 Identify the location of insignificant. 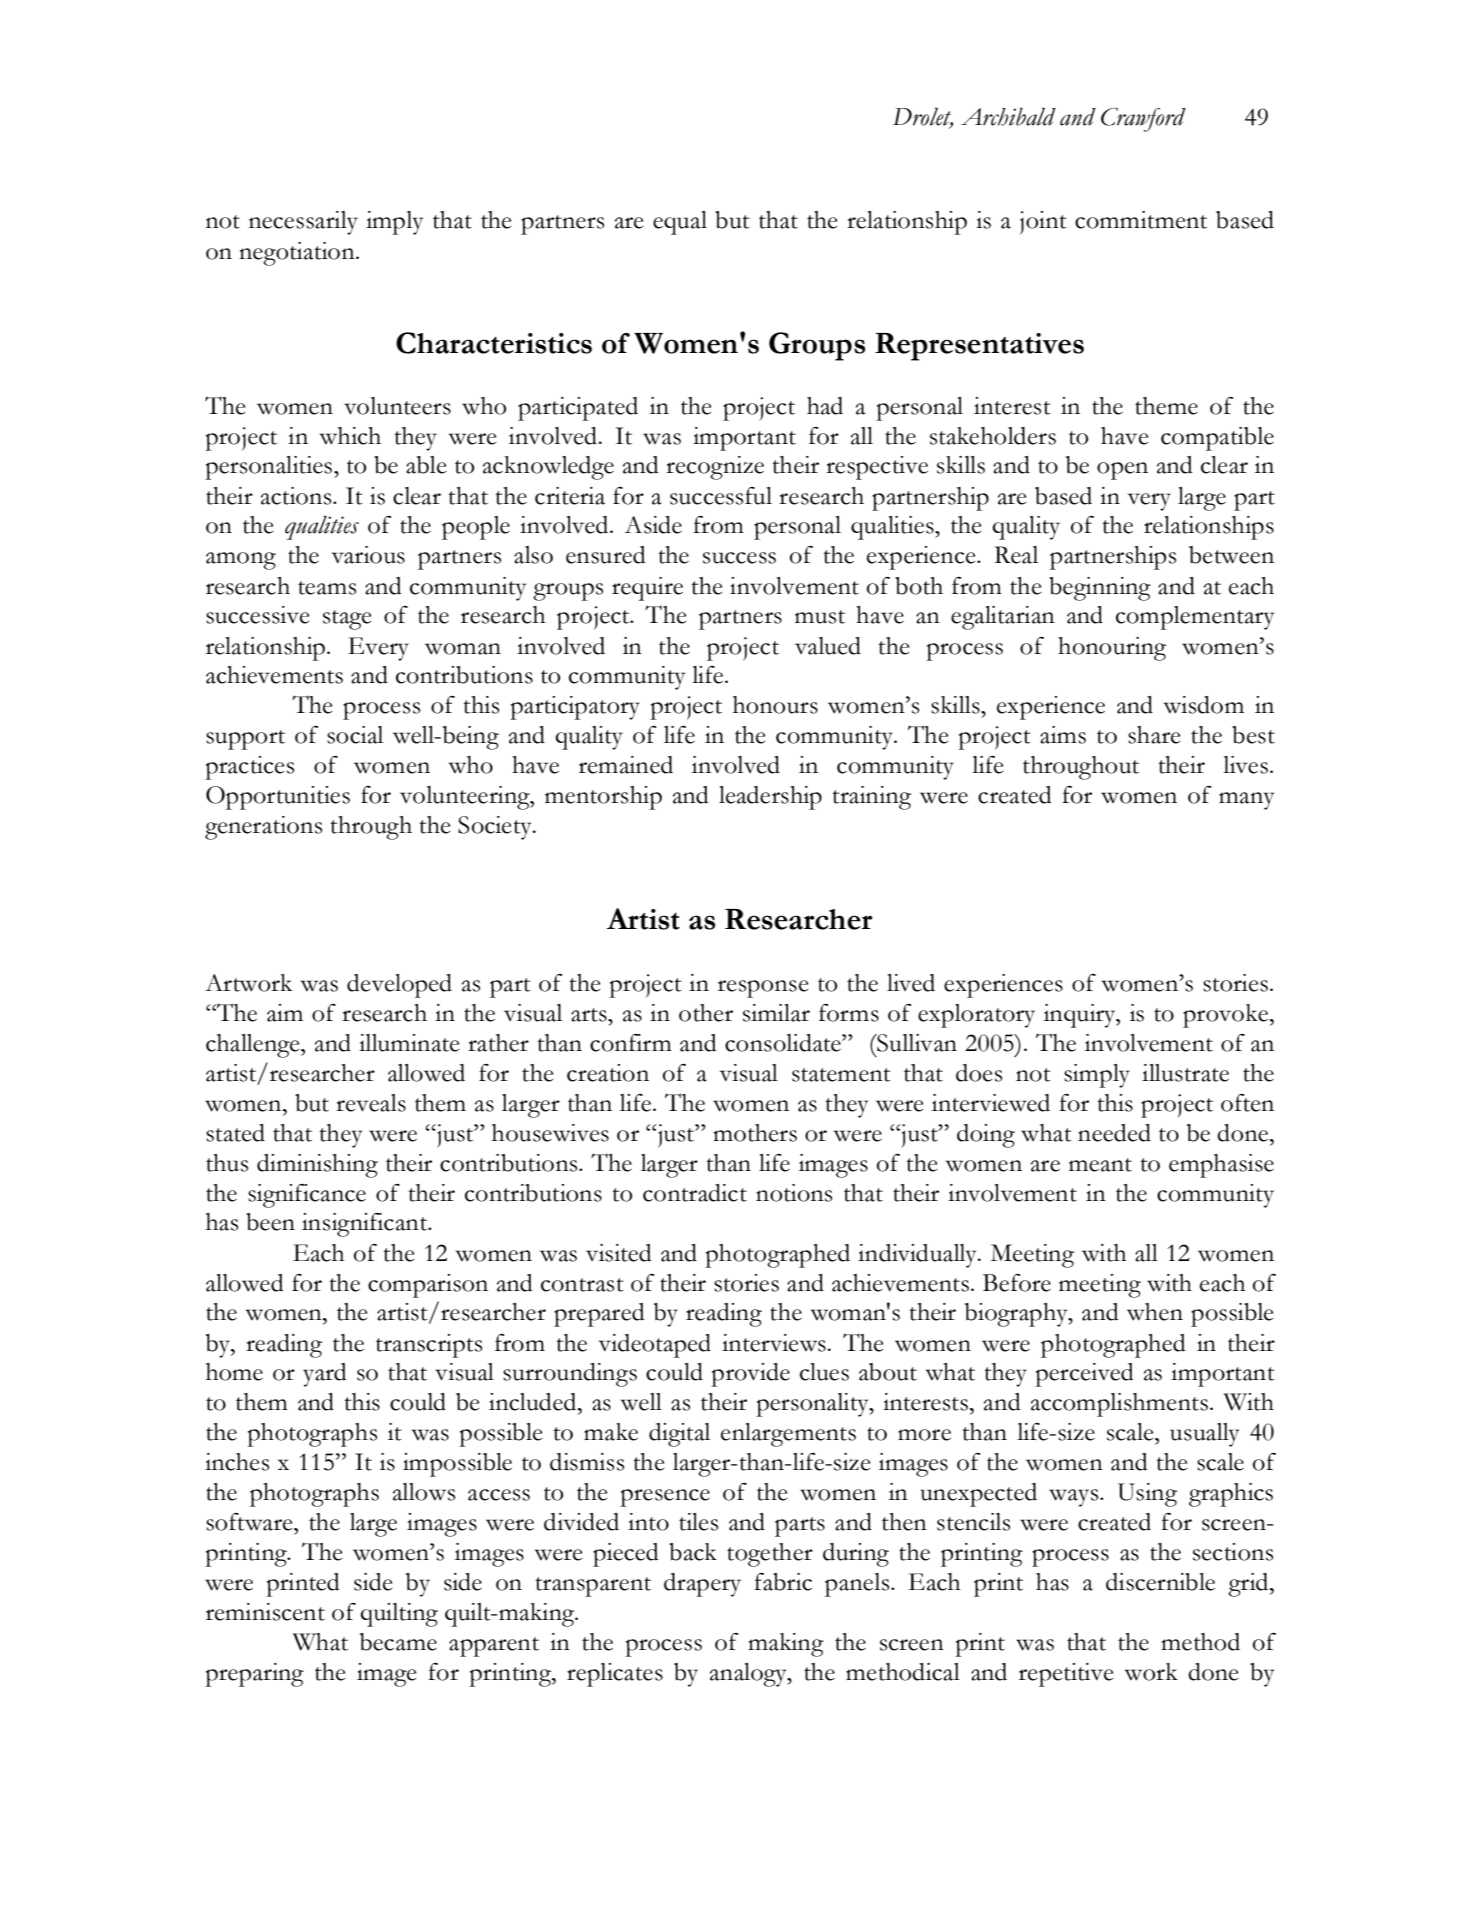
(366, 1225).
